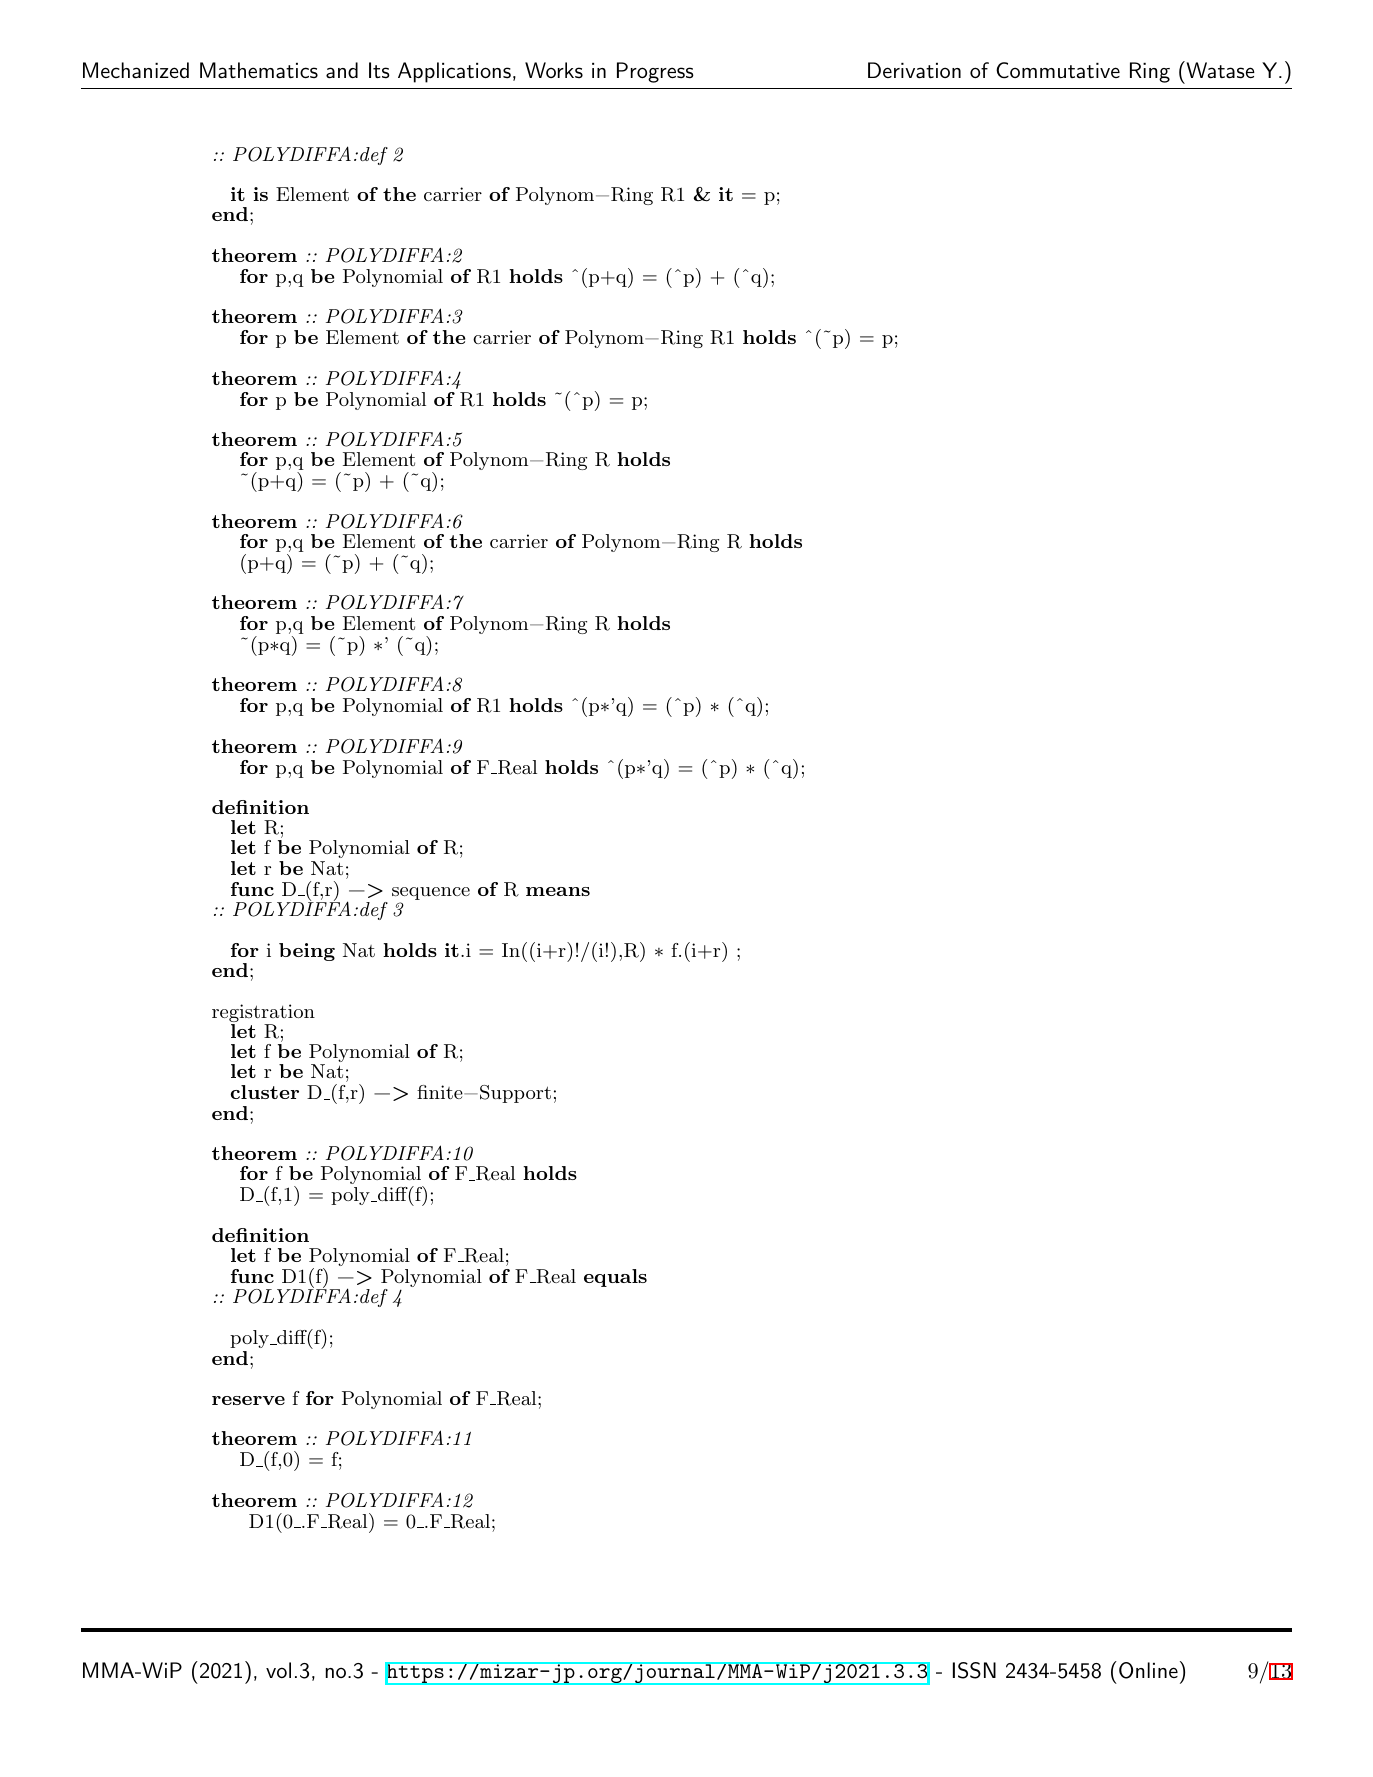  I want to click on Derivation, so click(914, 70).
